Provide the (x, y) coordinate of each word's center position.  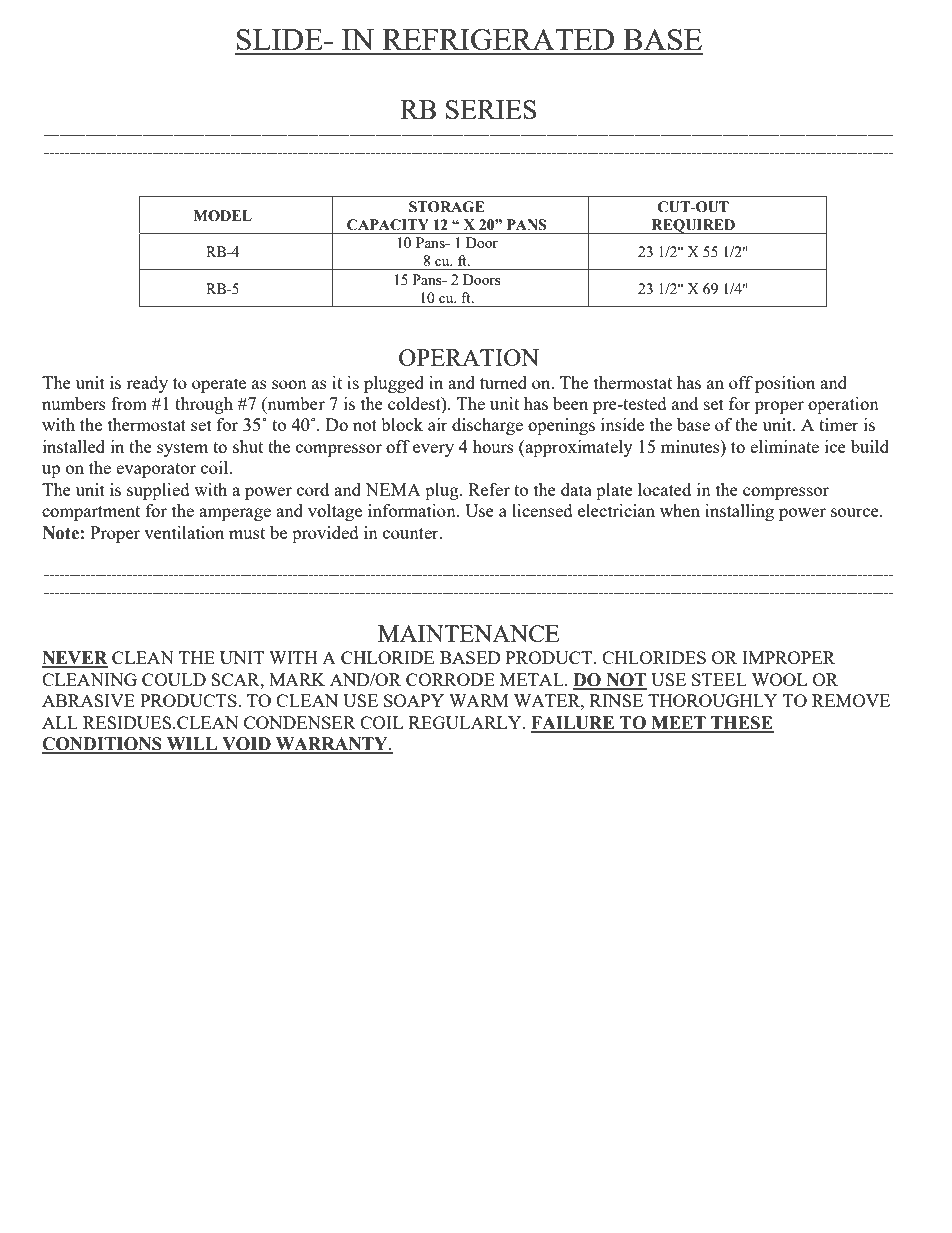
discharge (487, 426)
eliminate (784, 446)
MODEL (223, 216)
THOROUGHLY (712, 700)
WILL (192, 745)
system (183, 449)
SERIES (491, 109)
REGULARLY (466, 722)
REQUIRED (693, 226)
